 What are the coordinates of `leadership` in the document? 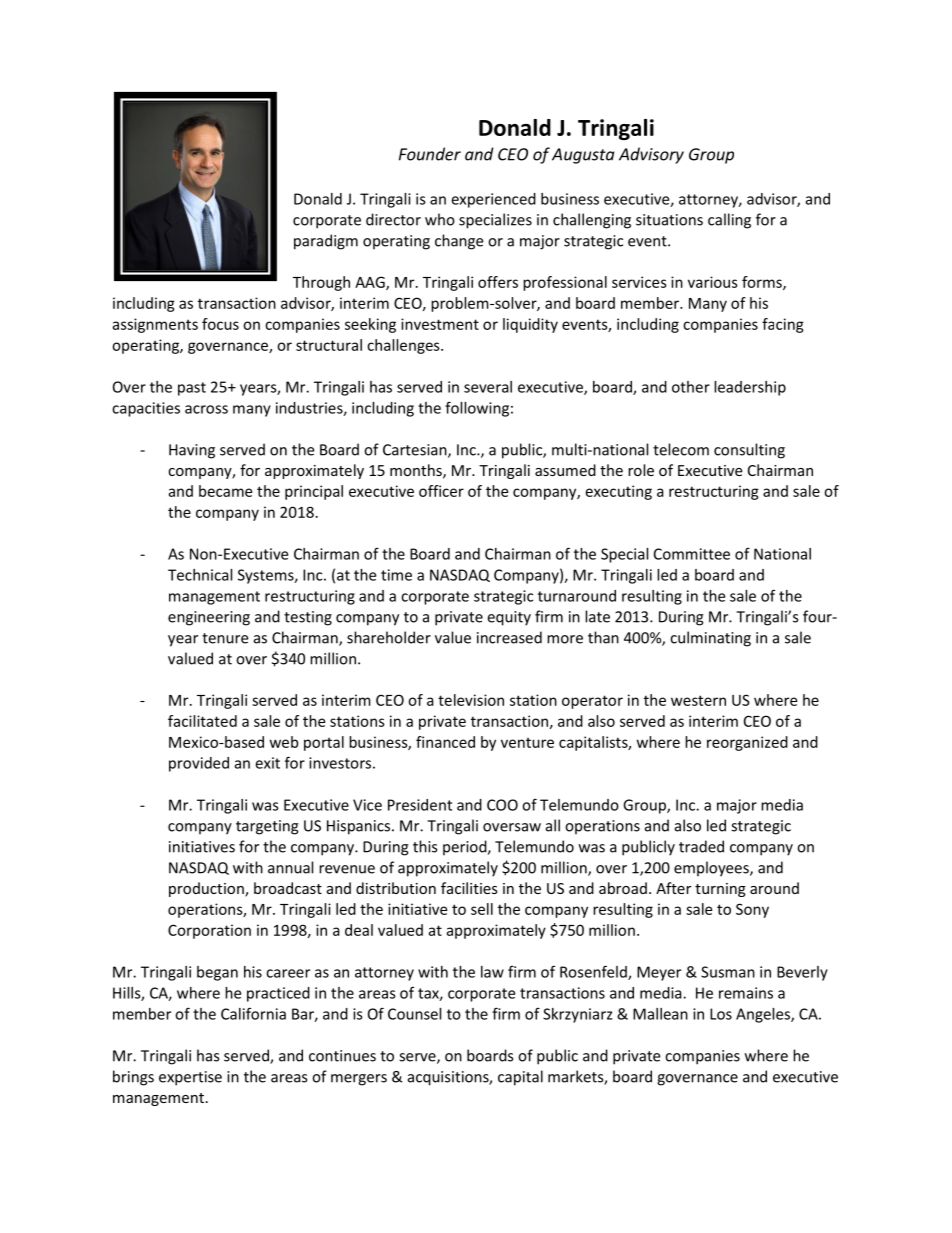 It's located at (750, 388).
